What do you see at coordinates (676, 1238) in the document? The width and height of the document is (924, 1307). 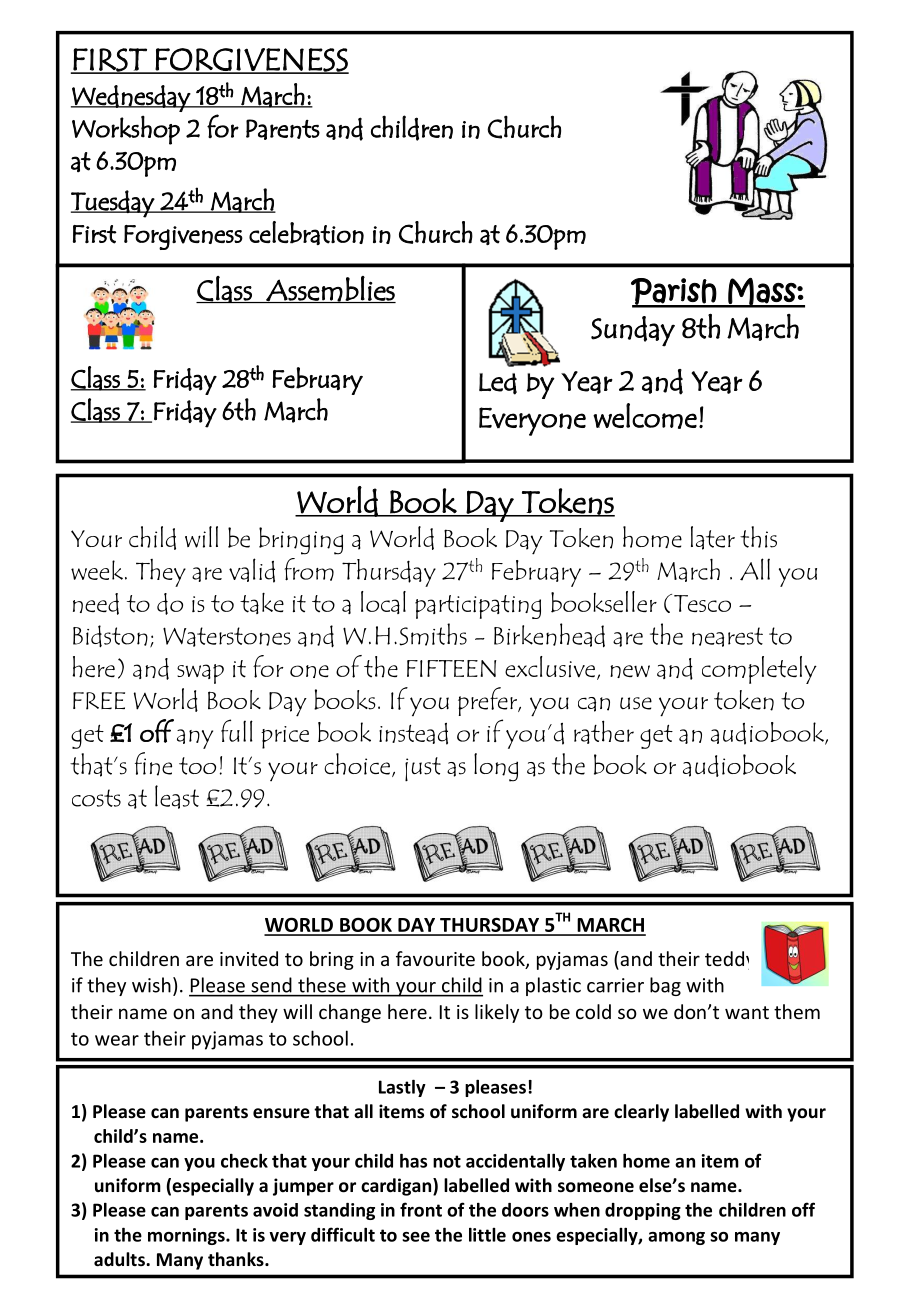 I see `among` at bounding box center [676, 1238].
